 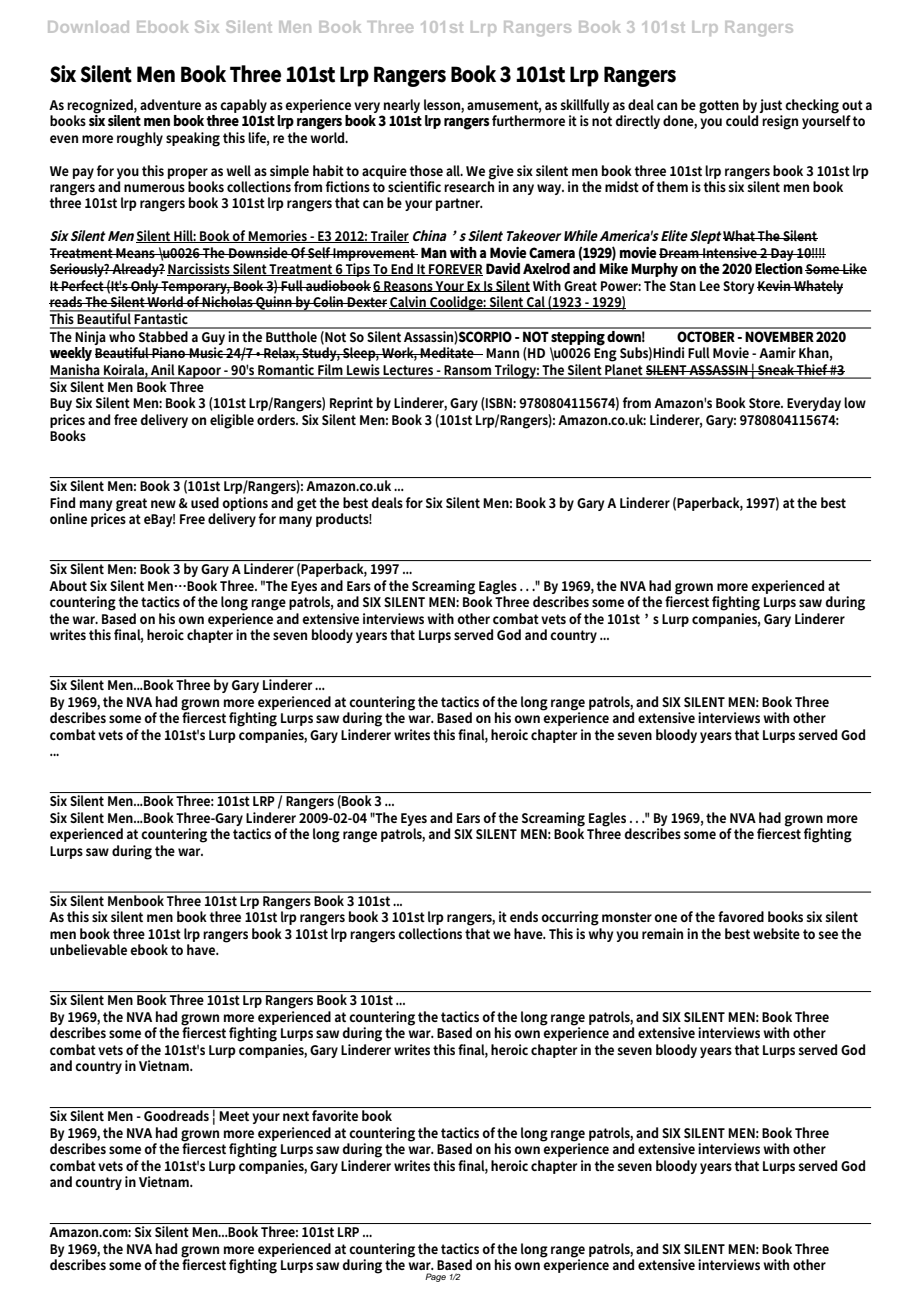 I want to click on Page, so click(x=435, y=1277).
